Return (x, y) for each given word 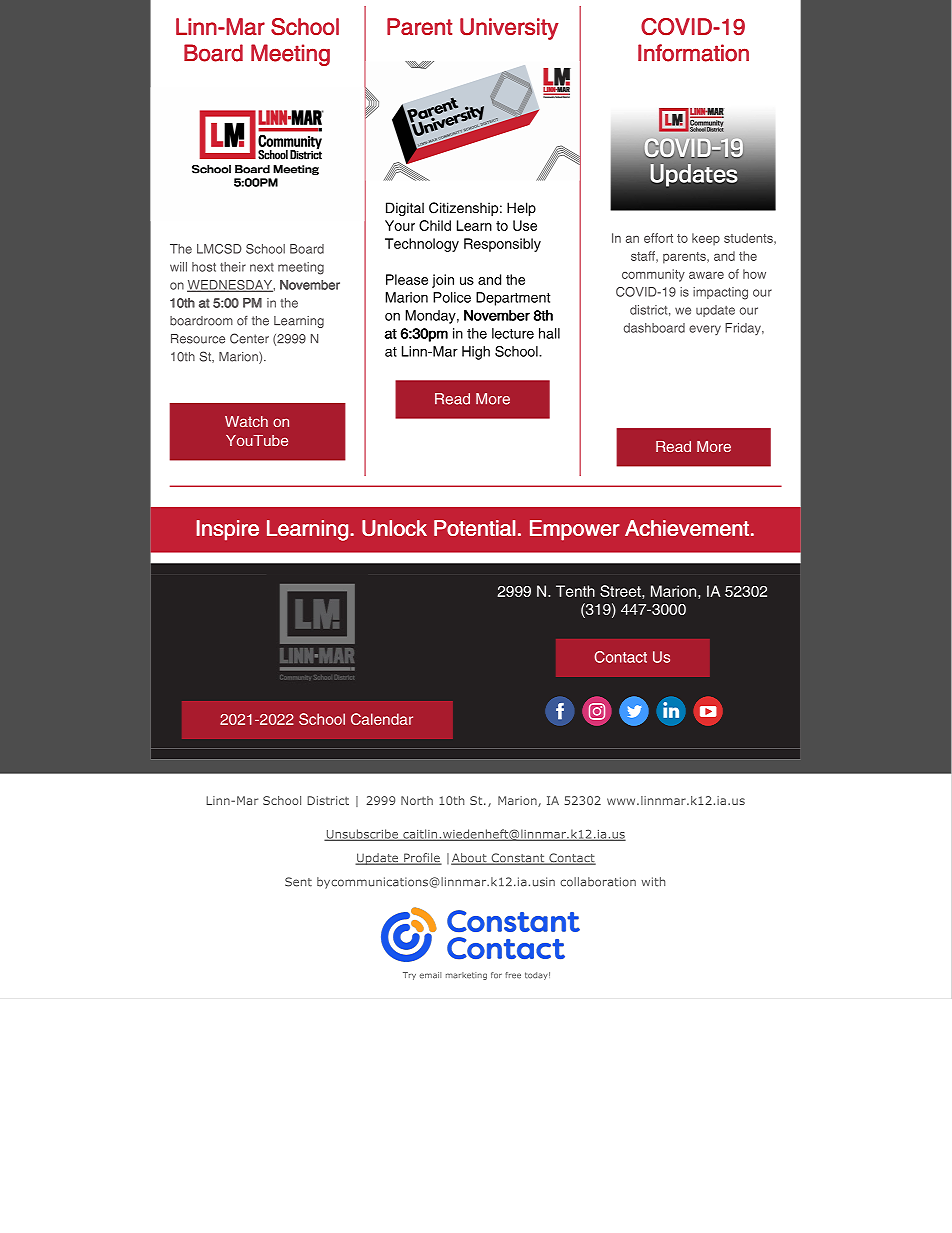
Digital (405, 209)
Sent (298, 882)
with (653, 882)
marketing (466, 976)
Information (693, 53)
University (509, 29)
